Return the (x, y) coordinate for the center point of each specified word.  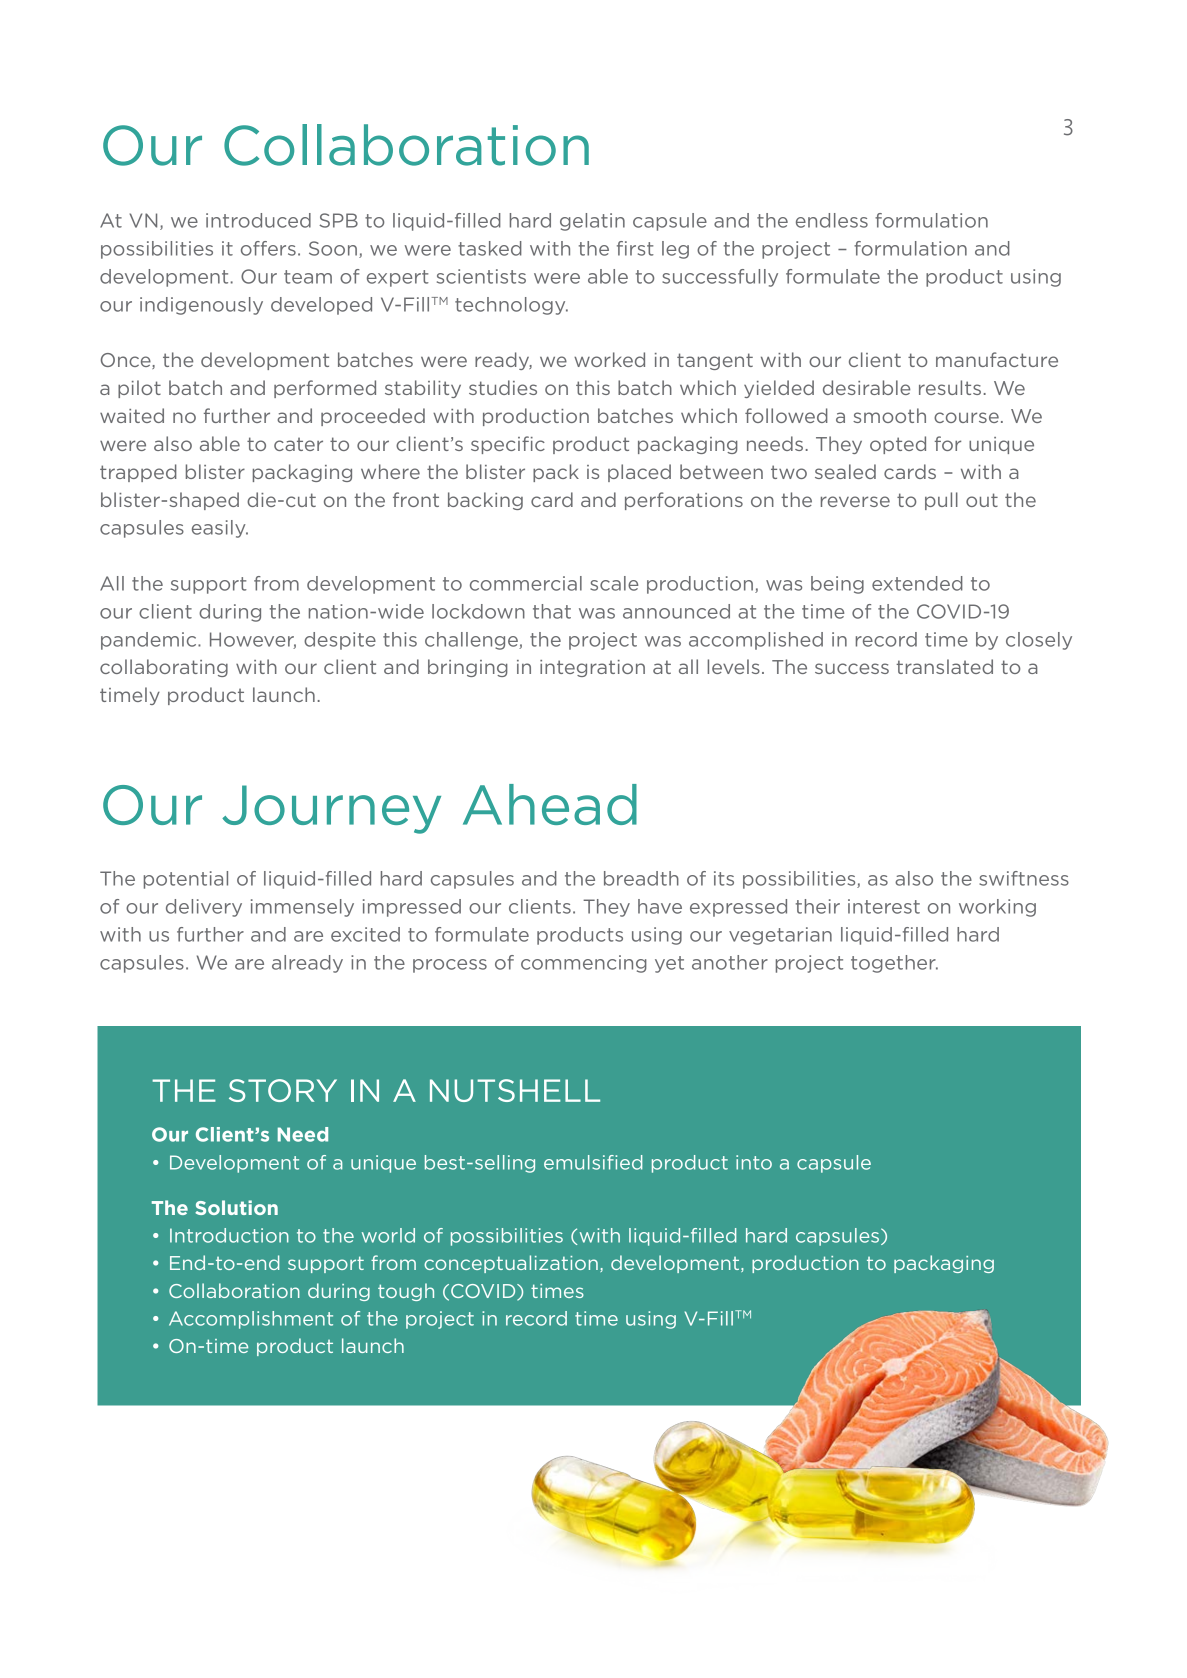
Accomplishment (251, 1320)
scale (614, 583)
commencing (584, 964)
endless (832, 220)
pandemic (150, 641)
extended (917, 583)
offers (268, 248)
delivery (204, 908)
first (635, 248)
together (894, 964)
